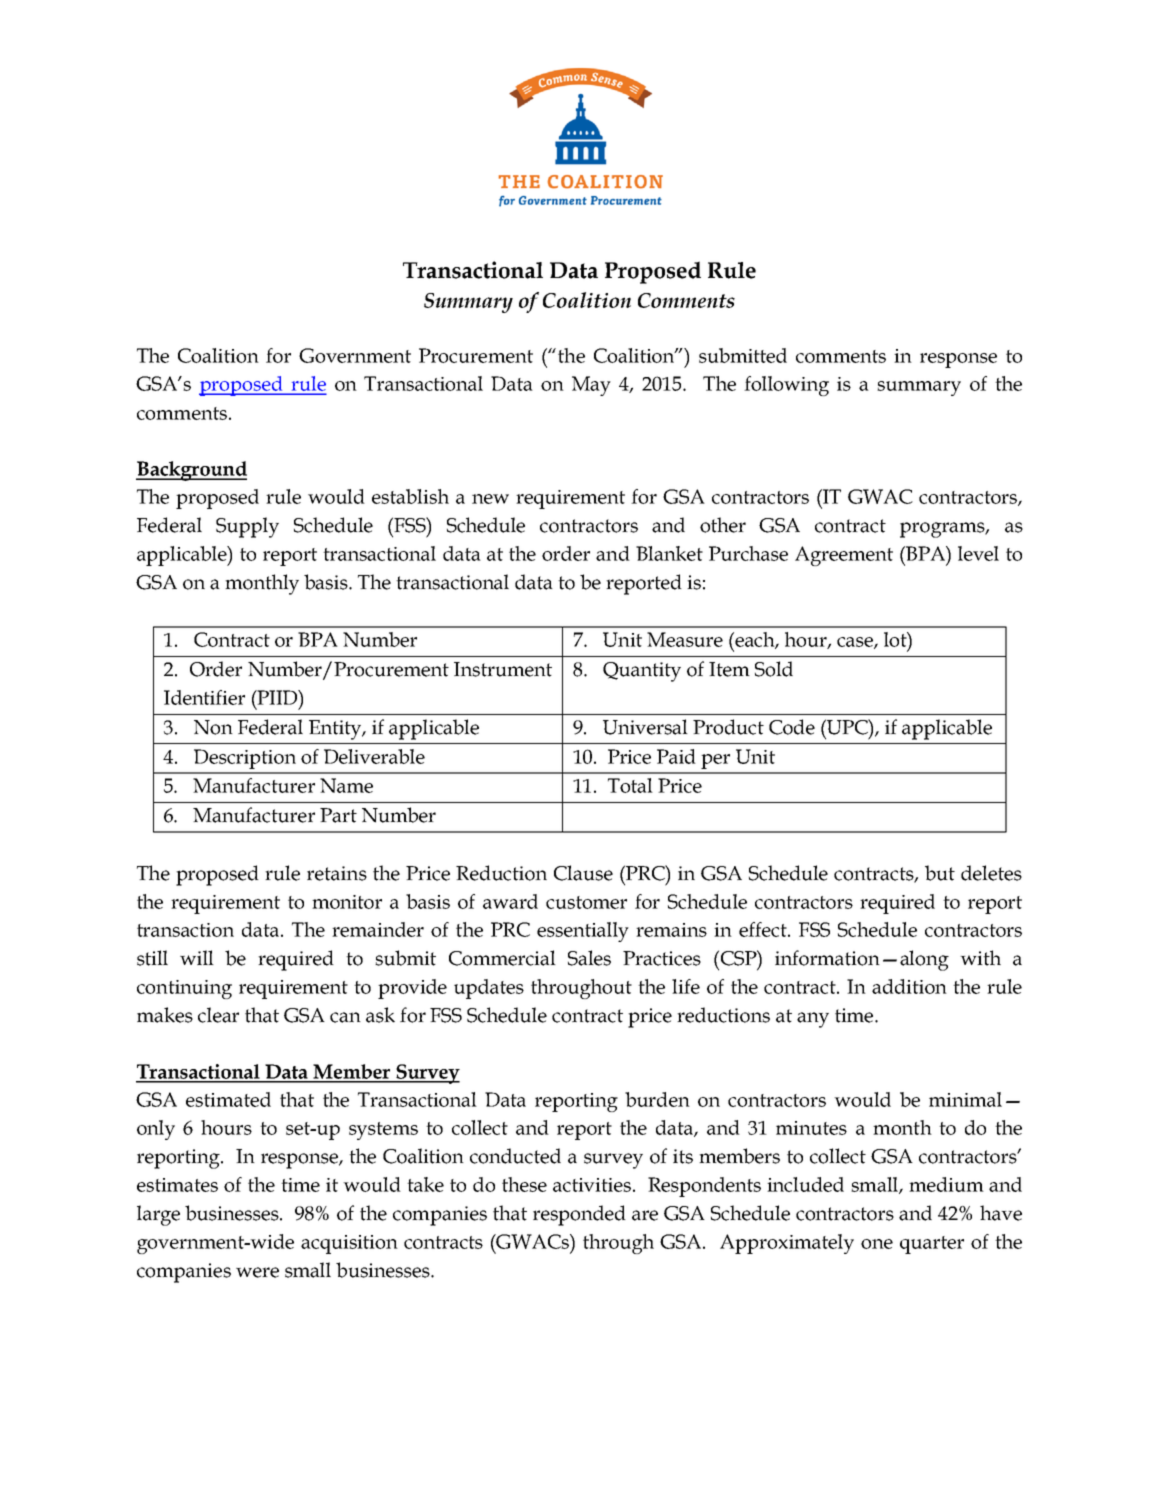 The image size is (1159, 1500). Describe the element at coordinates (191, 471) in the screenshot. I see `Background` at that location.
